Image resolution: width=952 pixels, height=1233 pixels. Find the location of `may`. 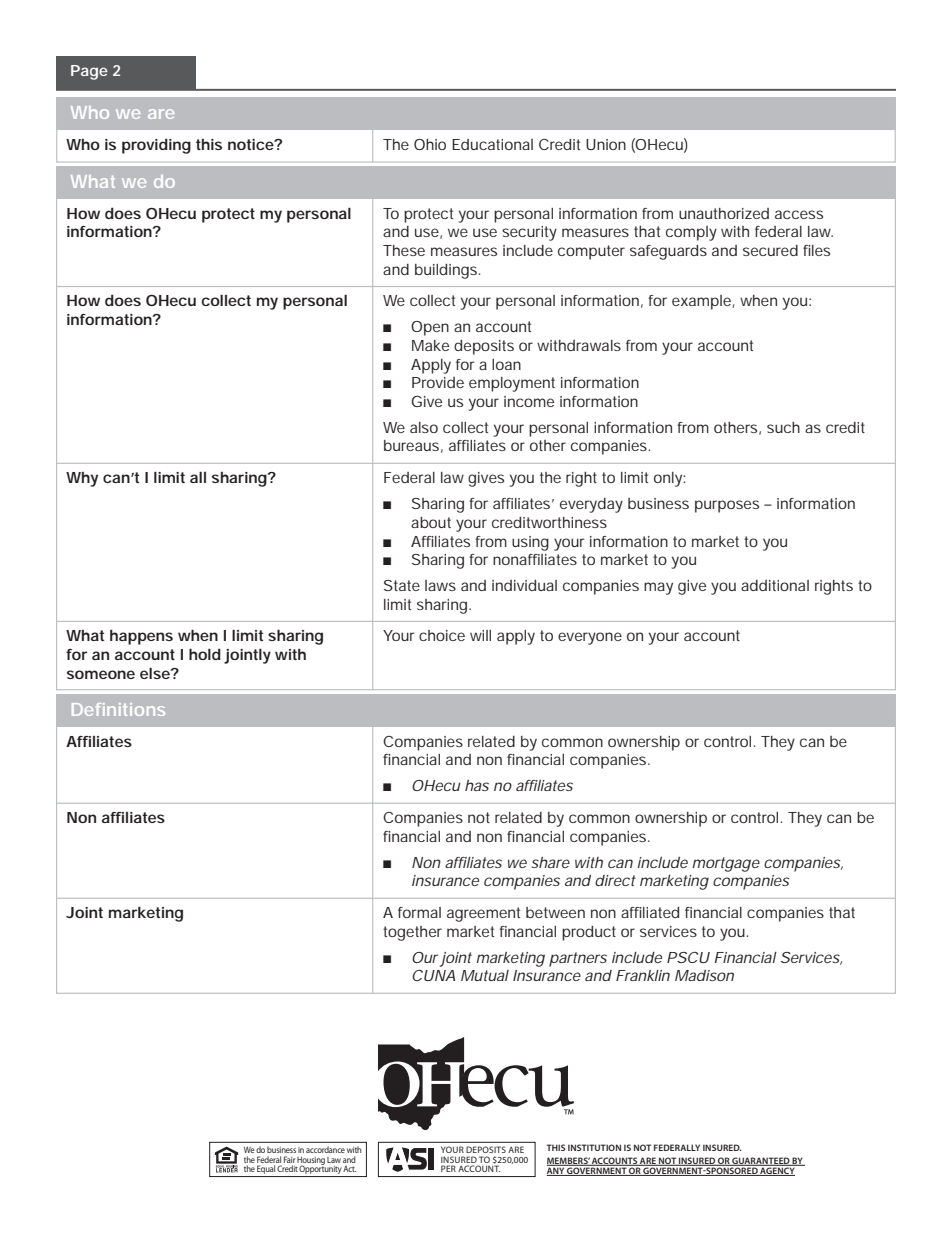

may is located at coordinates (658, 588).
